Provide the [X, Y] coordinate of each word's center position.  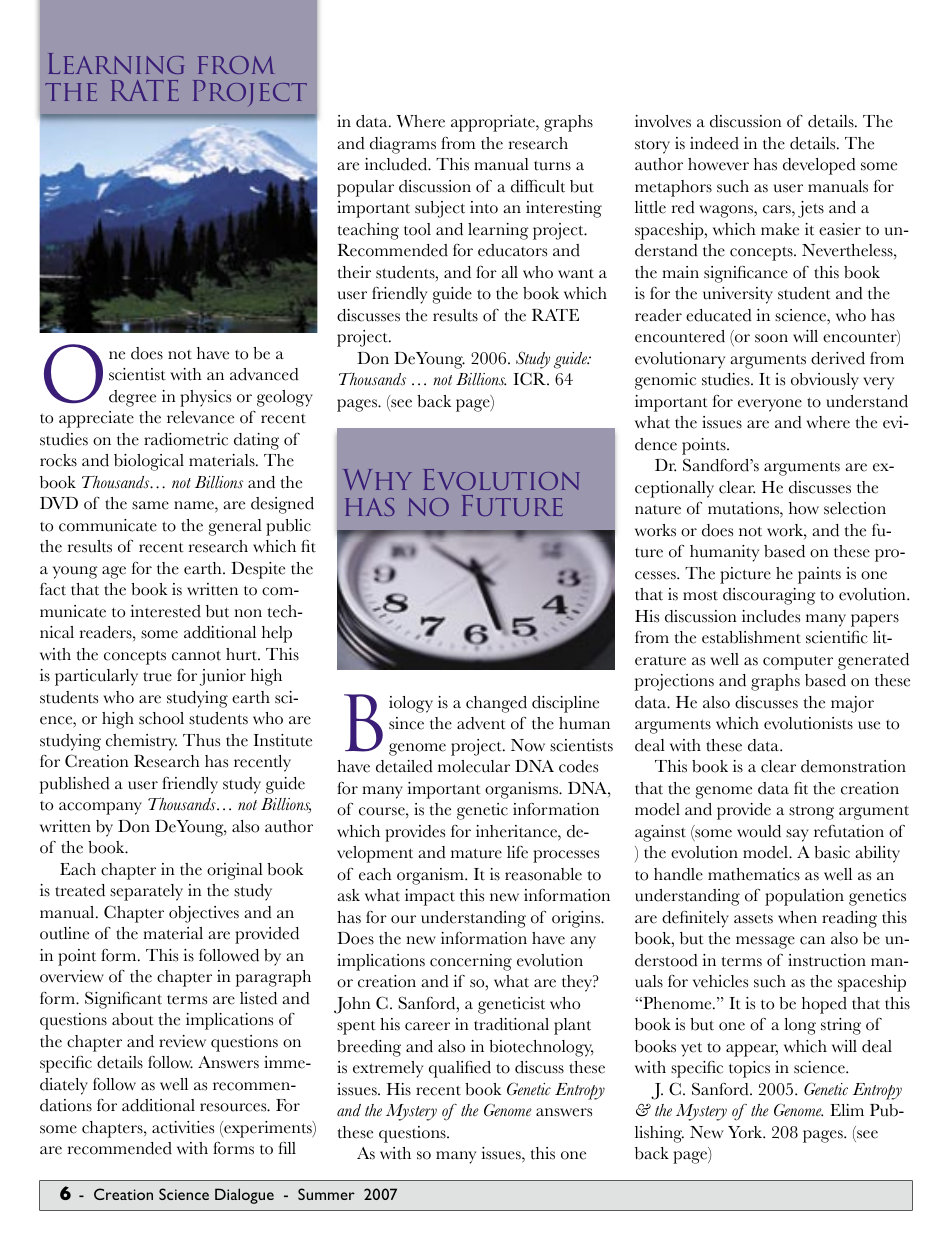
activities [183, 1127]
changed [496, 704]
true [157, 676]
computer [798, 663]
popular [365, 188]
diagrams [403, 145]
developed [819, 166]
